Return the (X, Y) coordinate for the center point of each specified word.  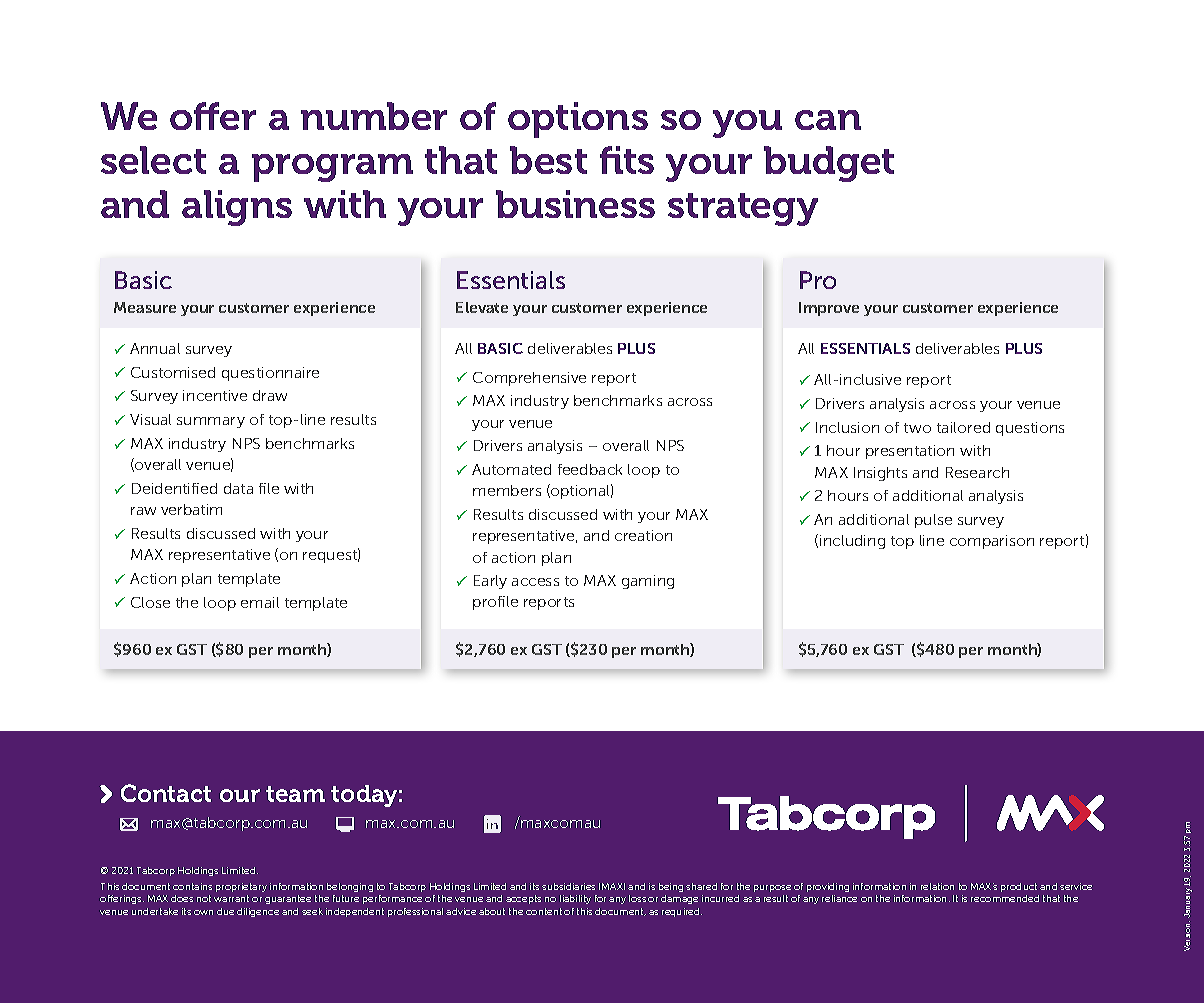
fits (627, 160)
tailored (963, 427)
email (260, 602)
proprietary (241, 887)
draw (270, 395)
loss (637, 898)
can (828, 120)
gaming (648, 582)
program (332, 168)
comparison (992, 542)
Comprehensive (529, 379)
